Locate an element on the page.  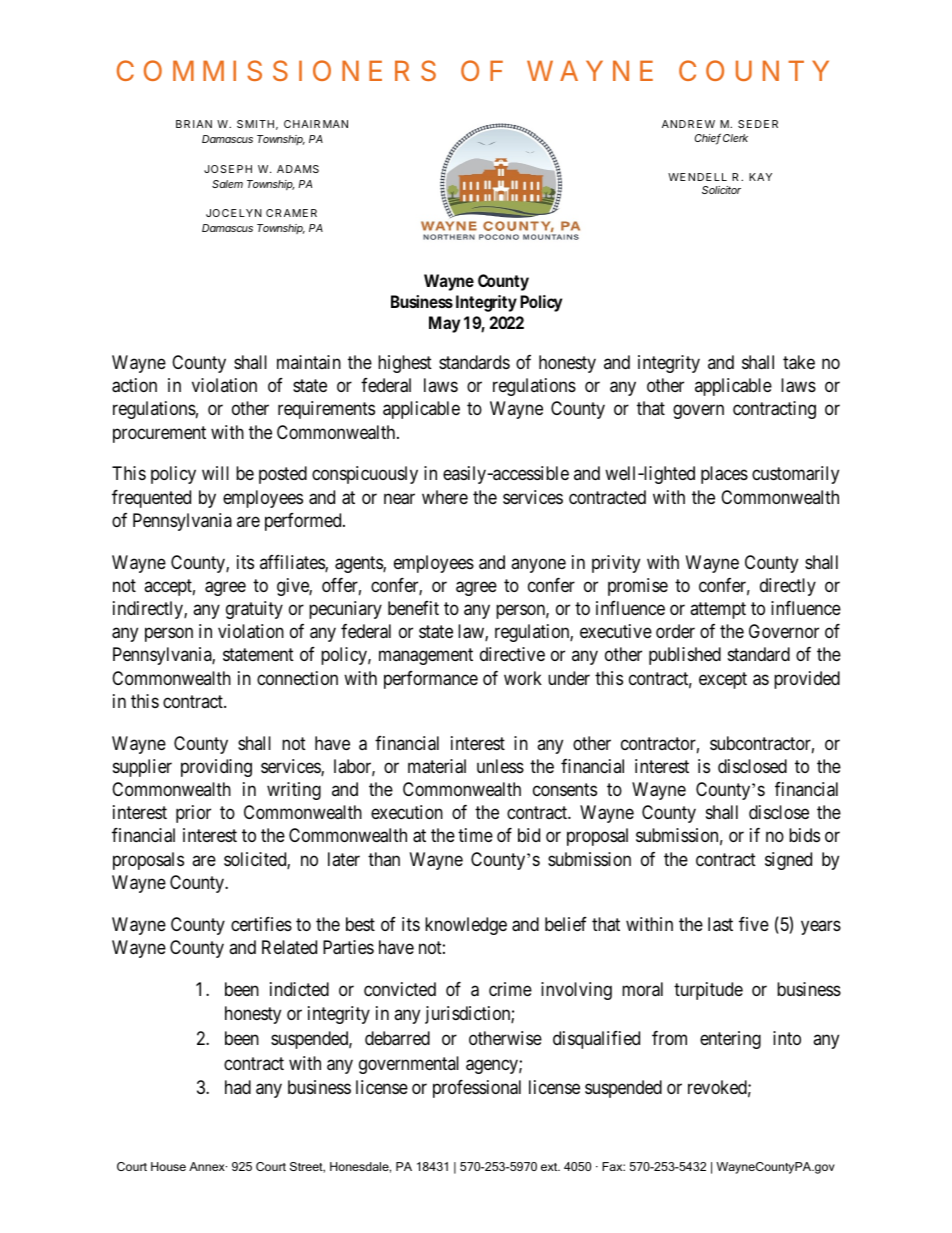
May is located at coordinates (444, 324).
